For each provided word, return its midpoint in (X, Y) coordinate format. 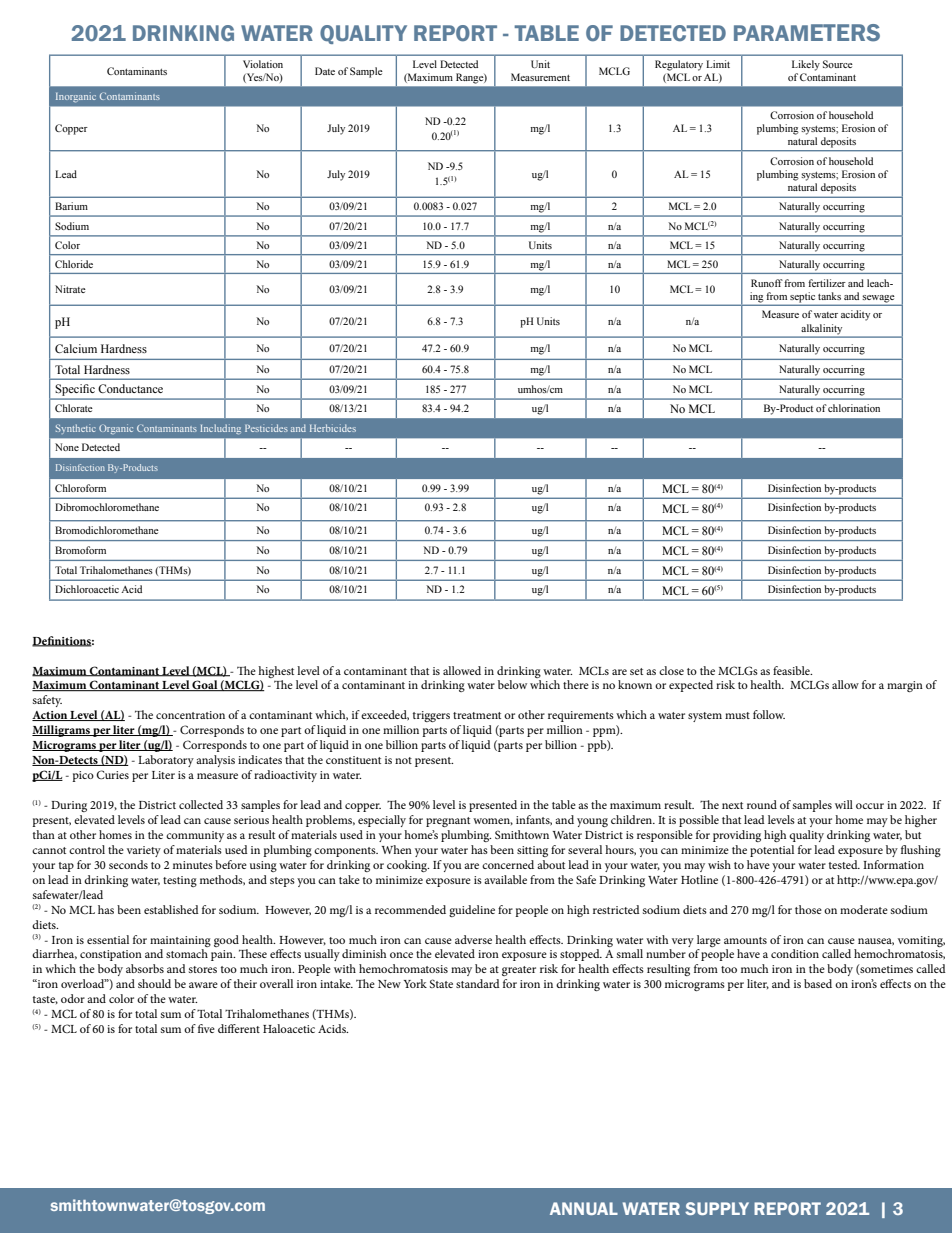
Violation (263, 64)
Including (220, 429)
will (844, 804)
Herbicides (333, 428)
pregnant (448, 822)
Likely (806, 65)
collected (201, 804)
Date (325, 71)
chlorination (854, 408)
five (206, 1028)
